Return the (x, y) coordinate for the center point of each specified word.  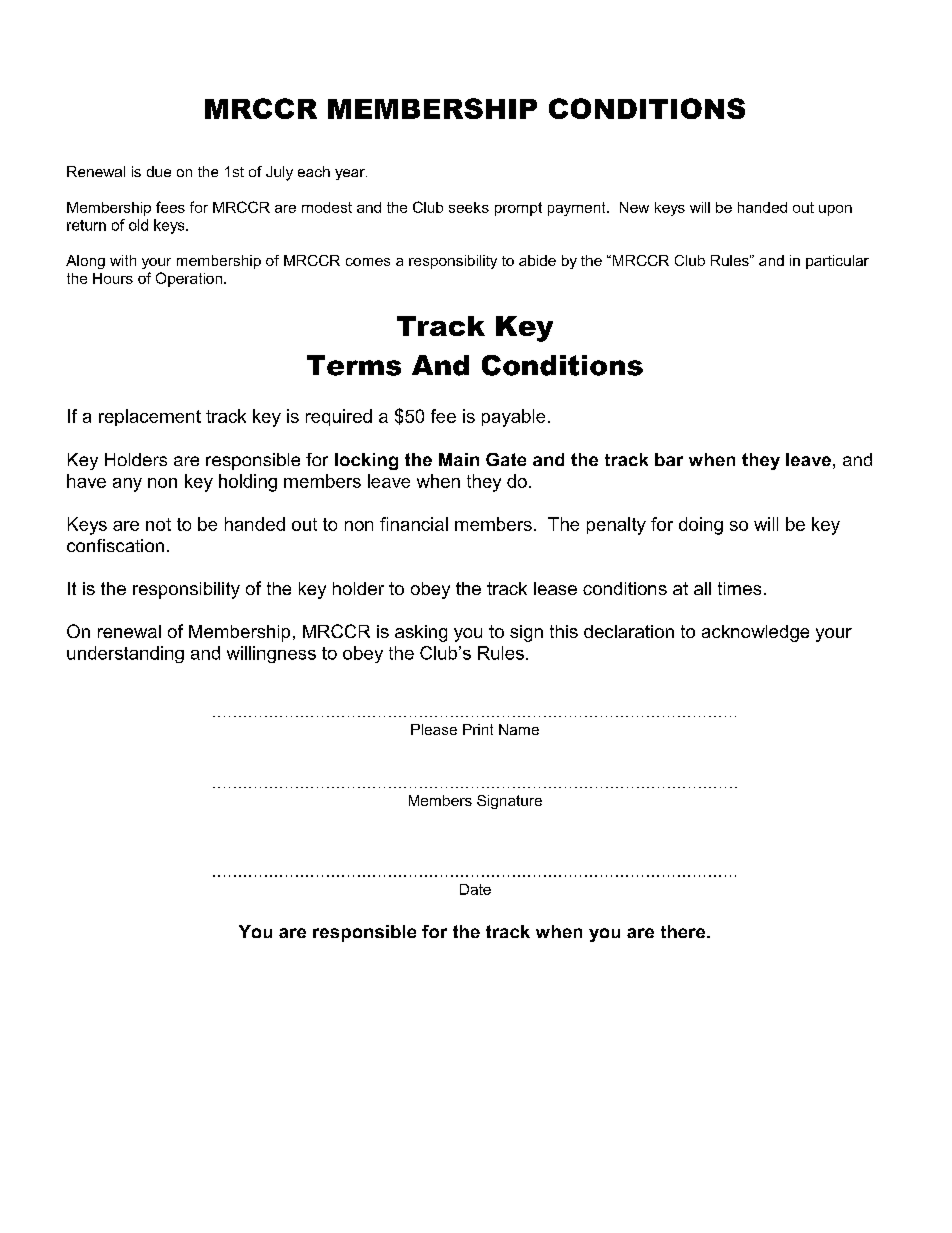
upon (835, 210)
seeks (469, 207)
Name (519, 729)
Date (475, 889)
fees (170, 207)
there (684, 931)
